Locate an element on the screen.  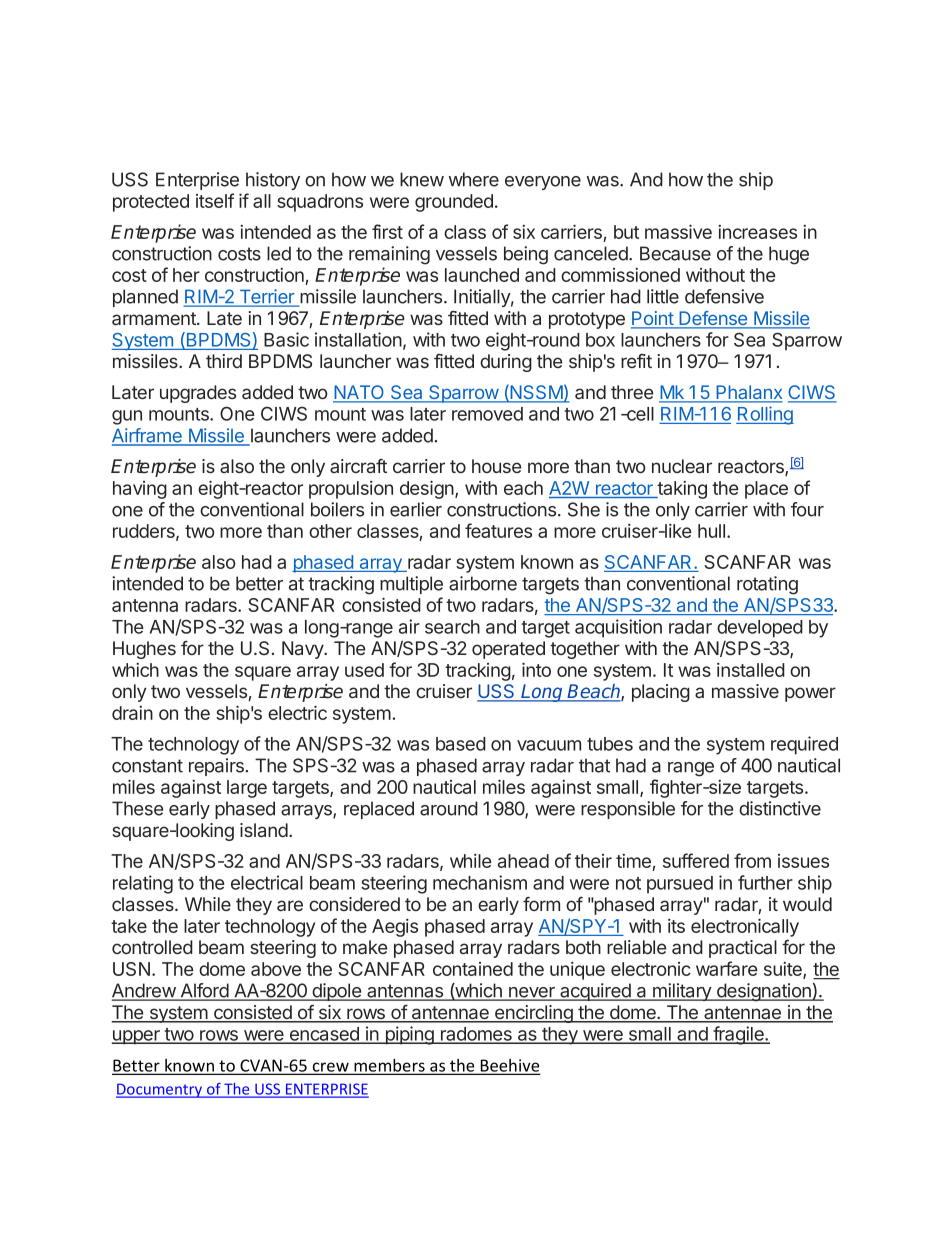
drain is located at coordinates (132, 713).
